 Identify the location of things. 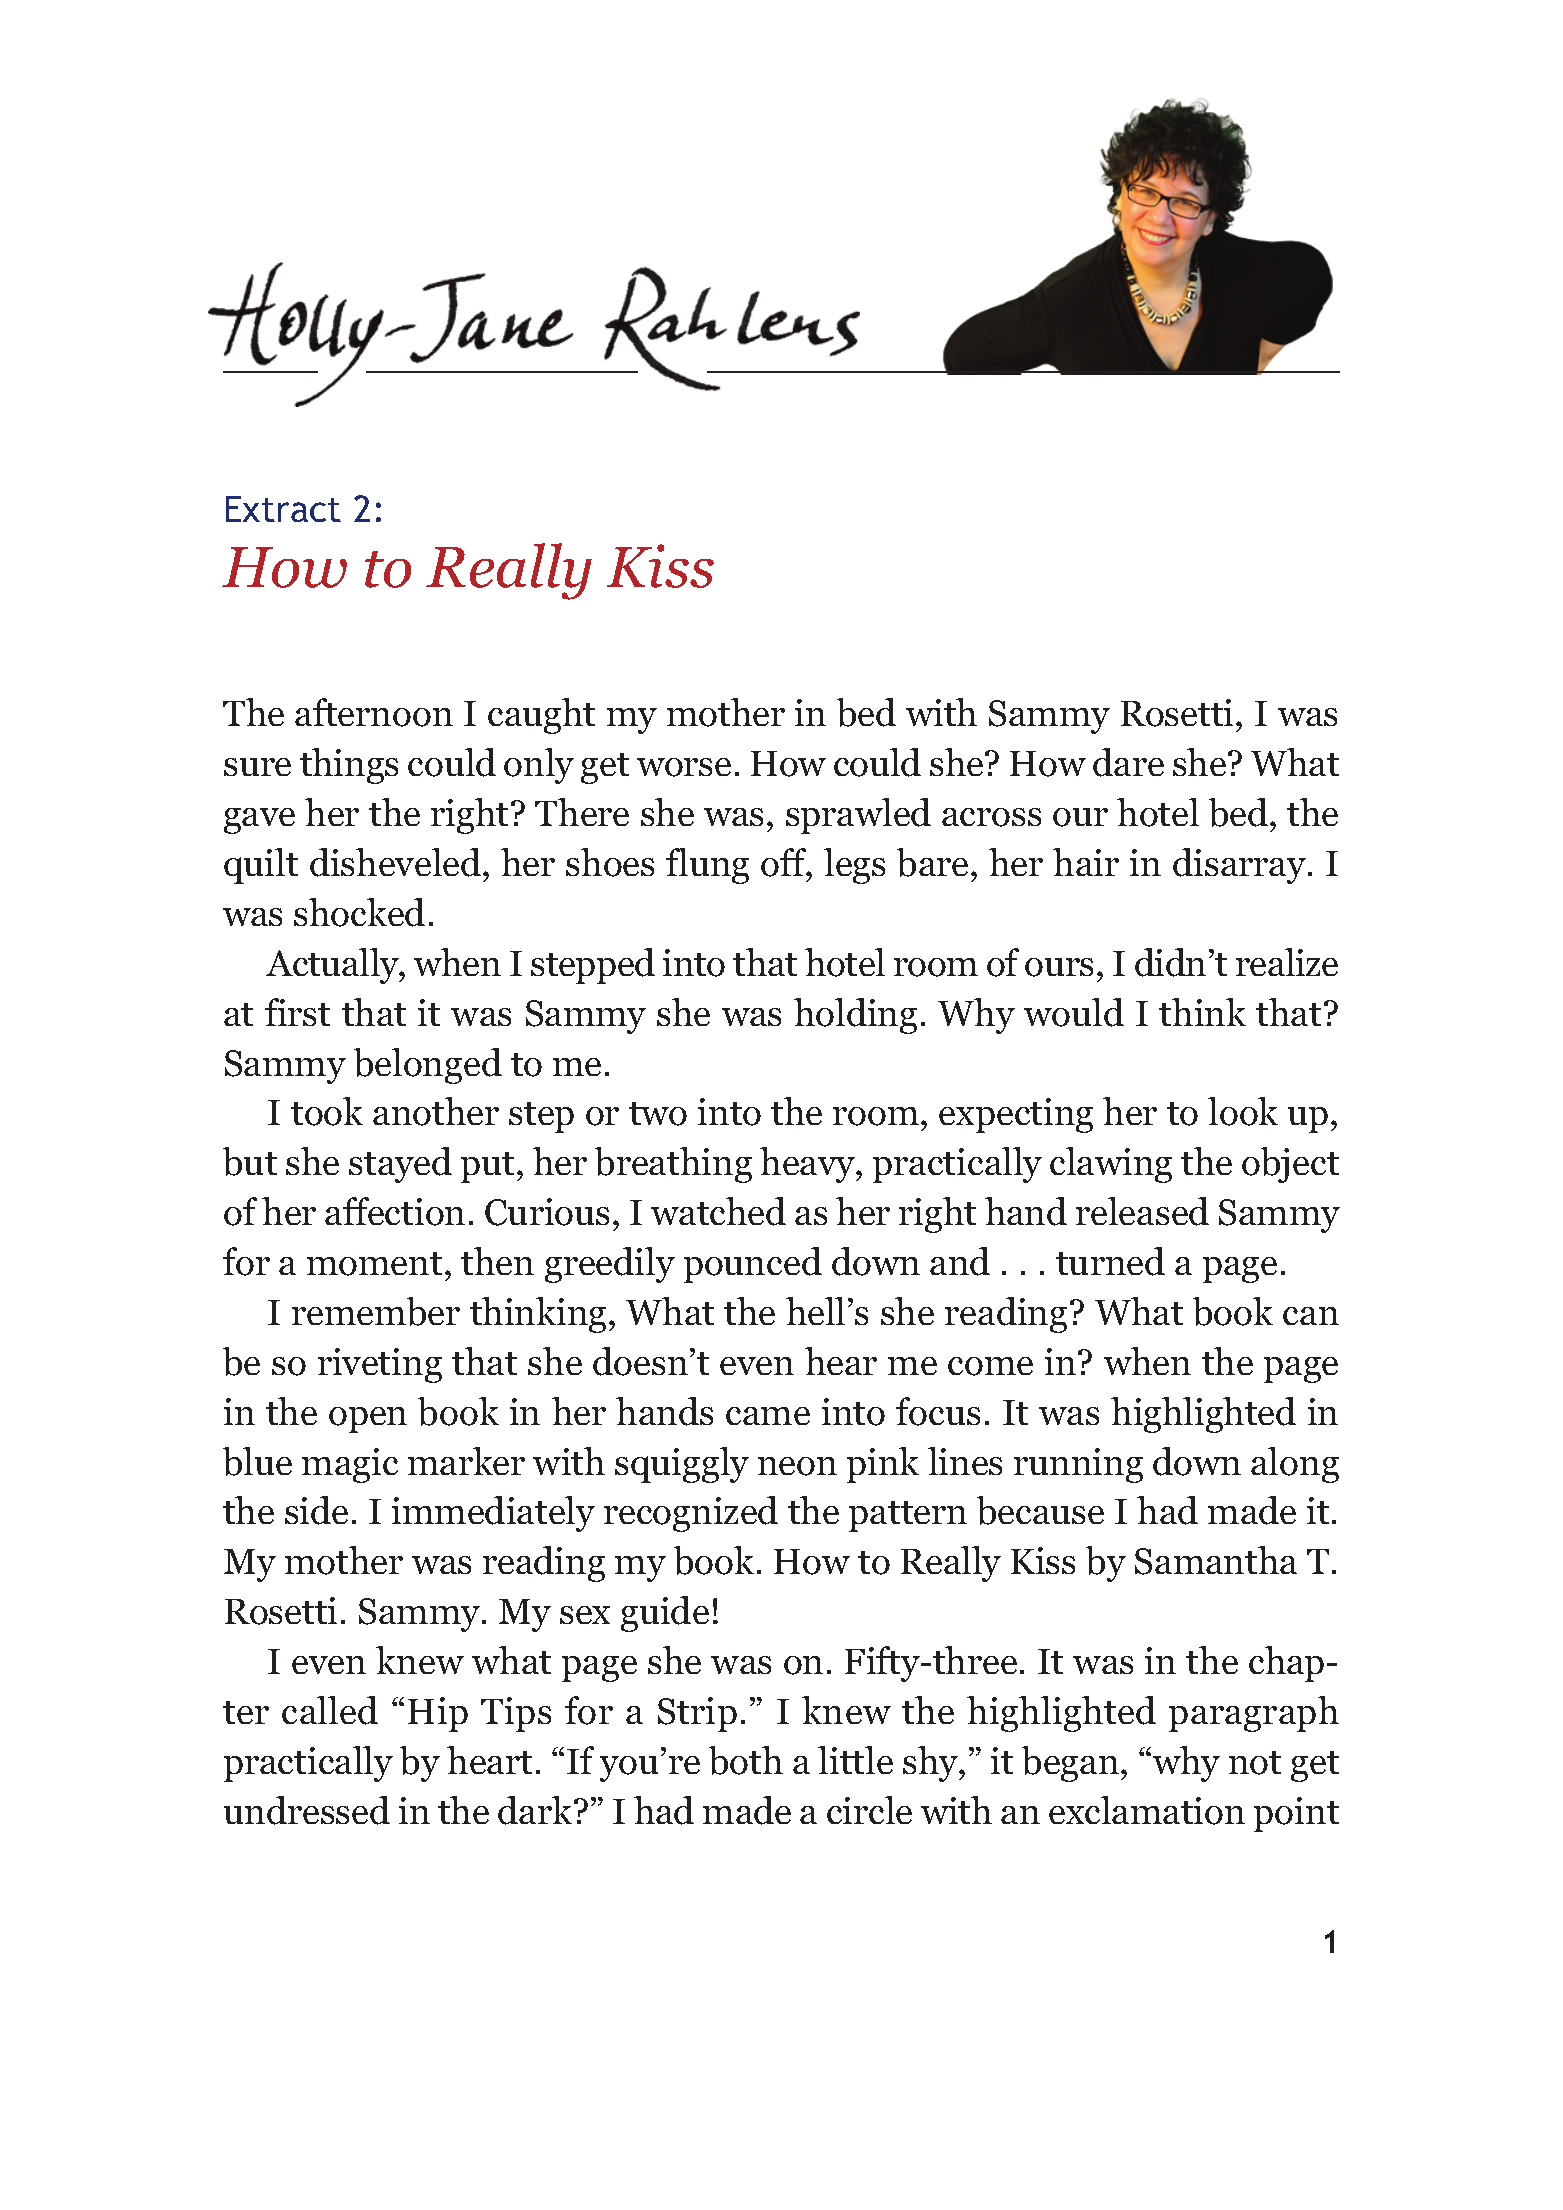
(349, 766).
